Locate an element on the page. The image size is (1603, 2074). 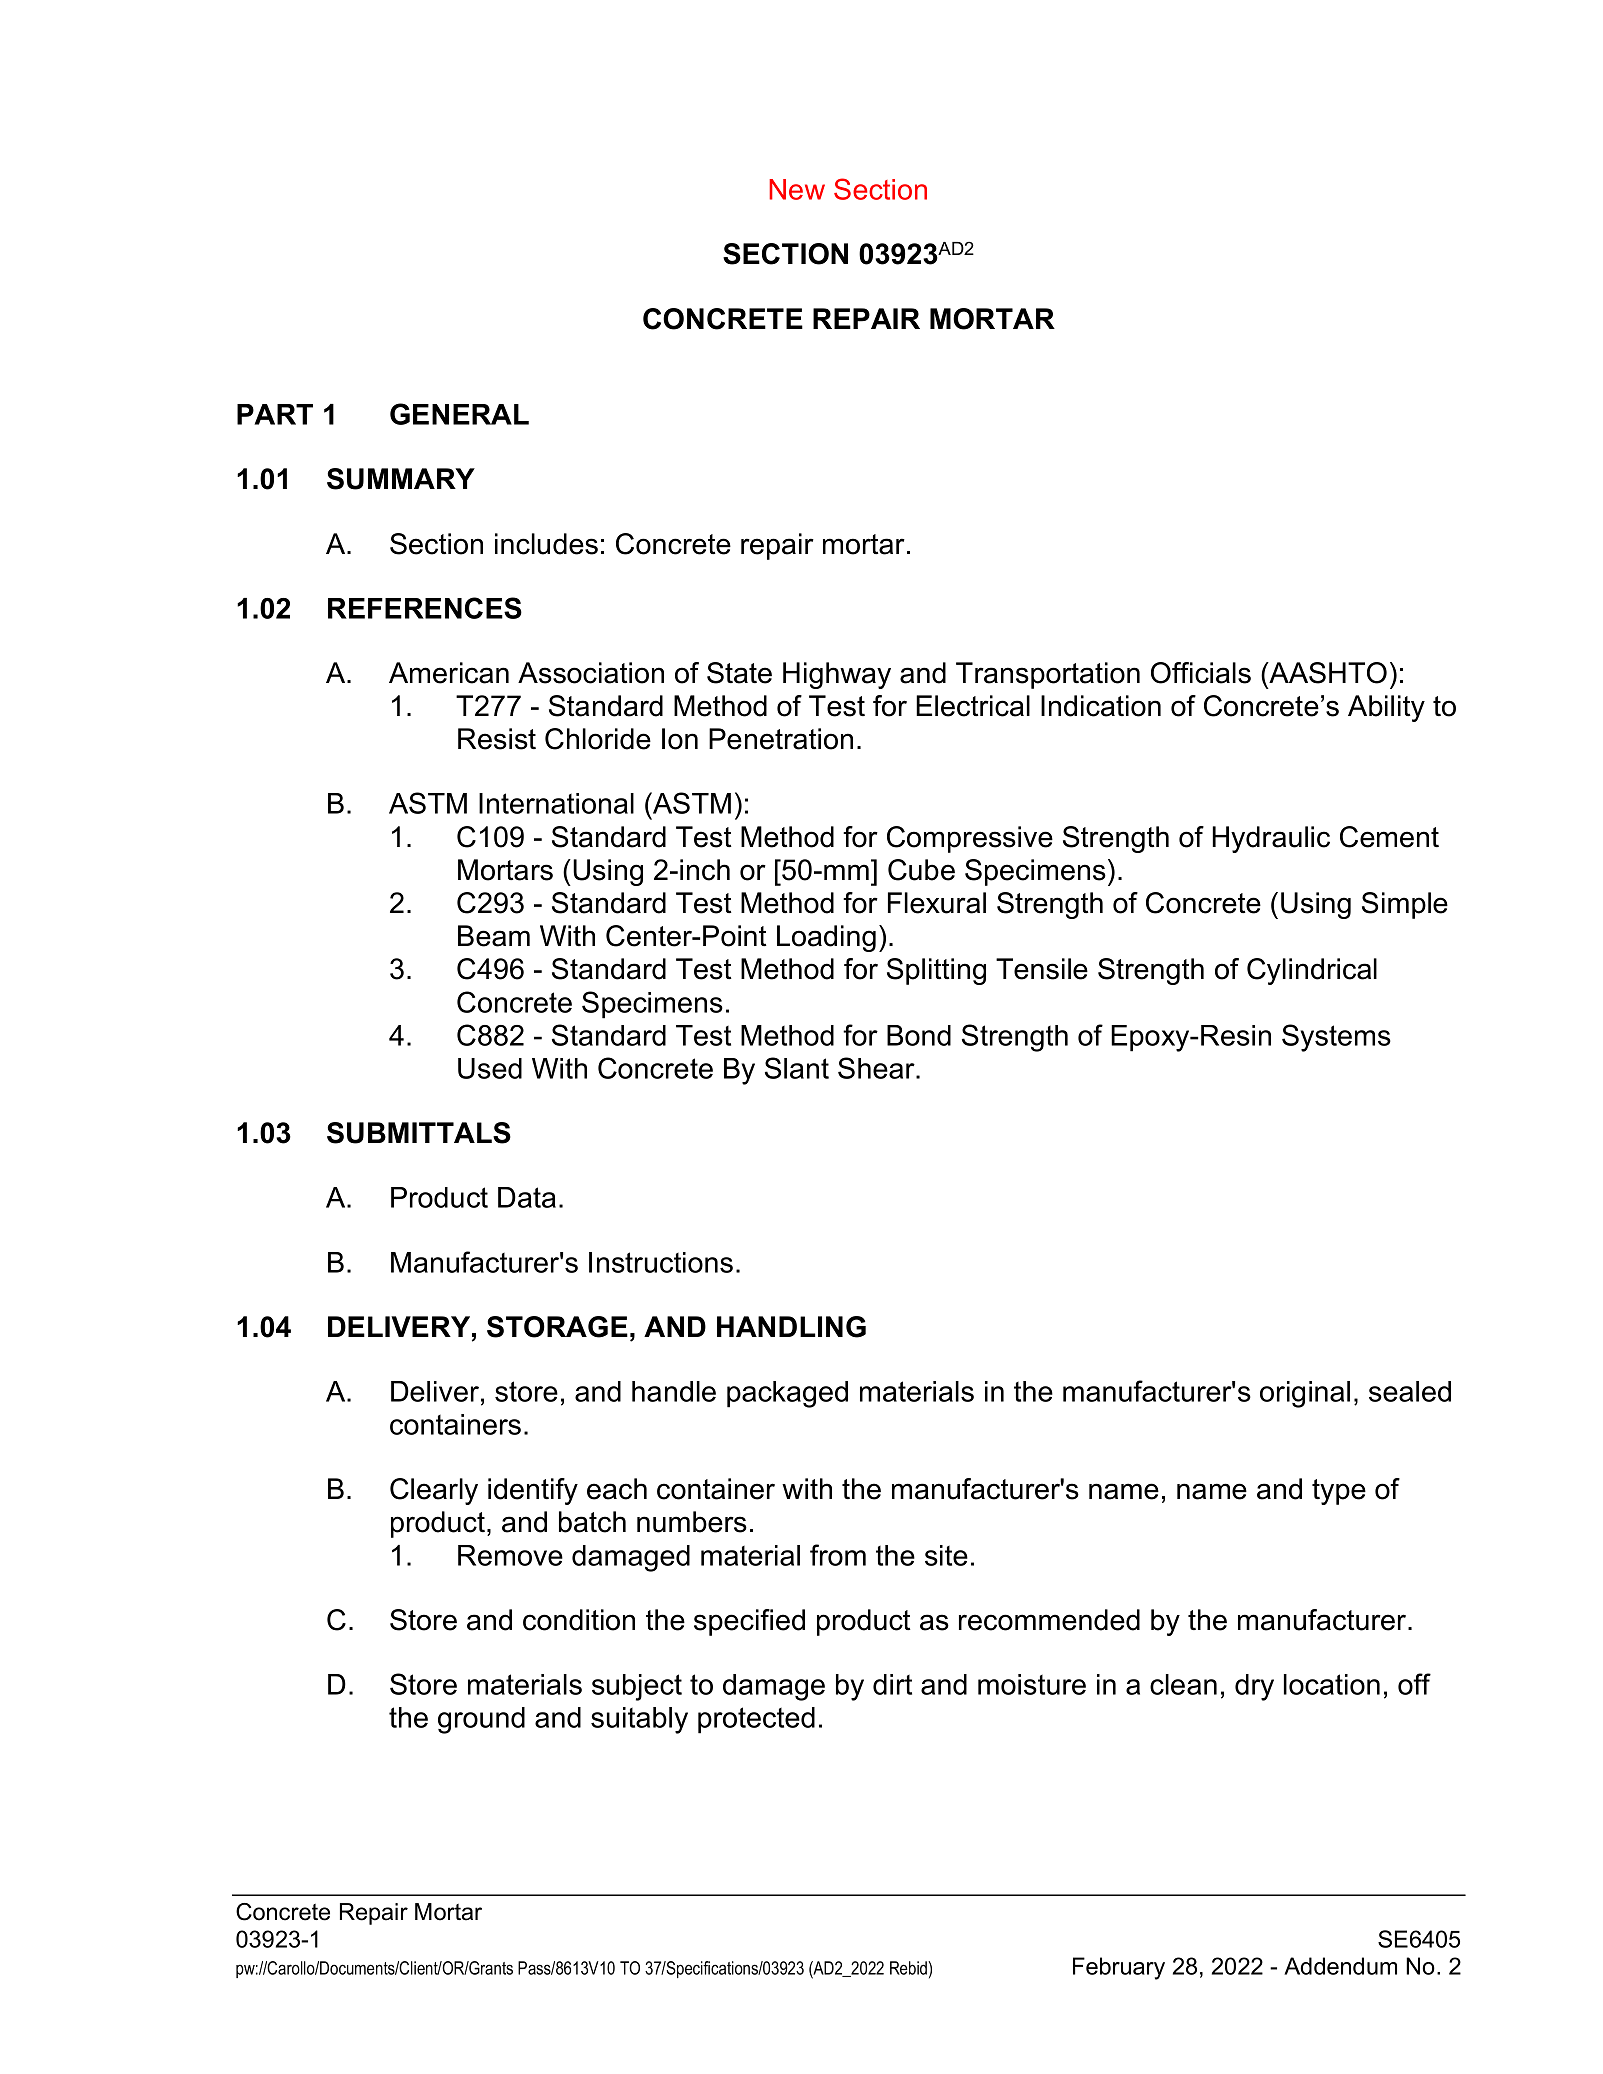
Highway is located at coordinates (837, 675).
